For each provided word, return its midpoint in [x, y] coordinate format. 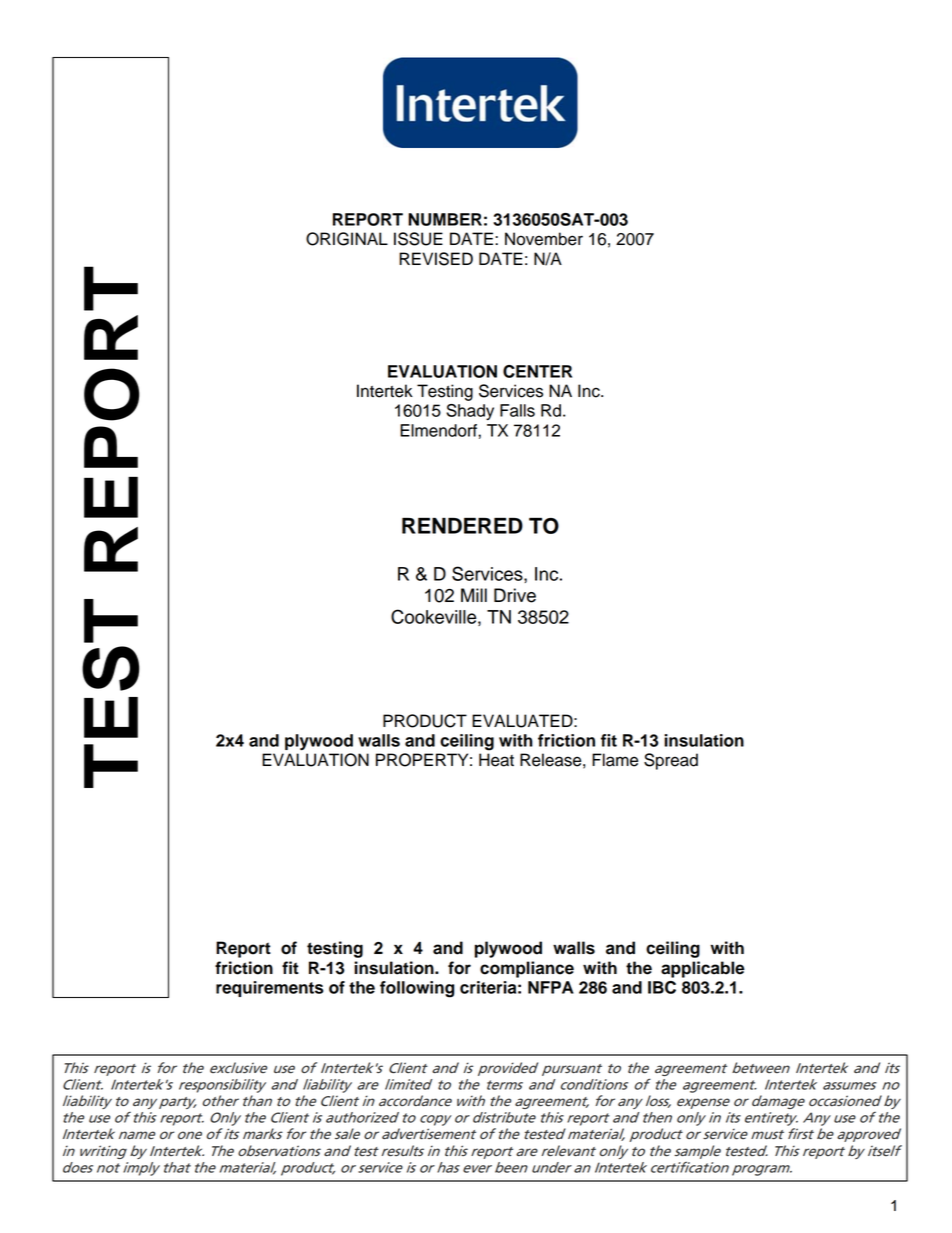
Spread [671, 761]
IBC [662, 987]
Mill [474, 595]
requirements [270, 989]
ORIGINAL [347, 239]
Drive [515, 595]
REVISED [436, 259]
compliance [527, 969]
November [544, 239]
